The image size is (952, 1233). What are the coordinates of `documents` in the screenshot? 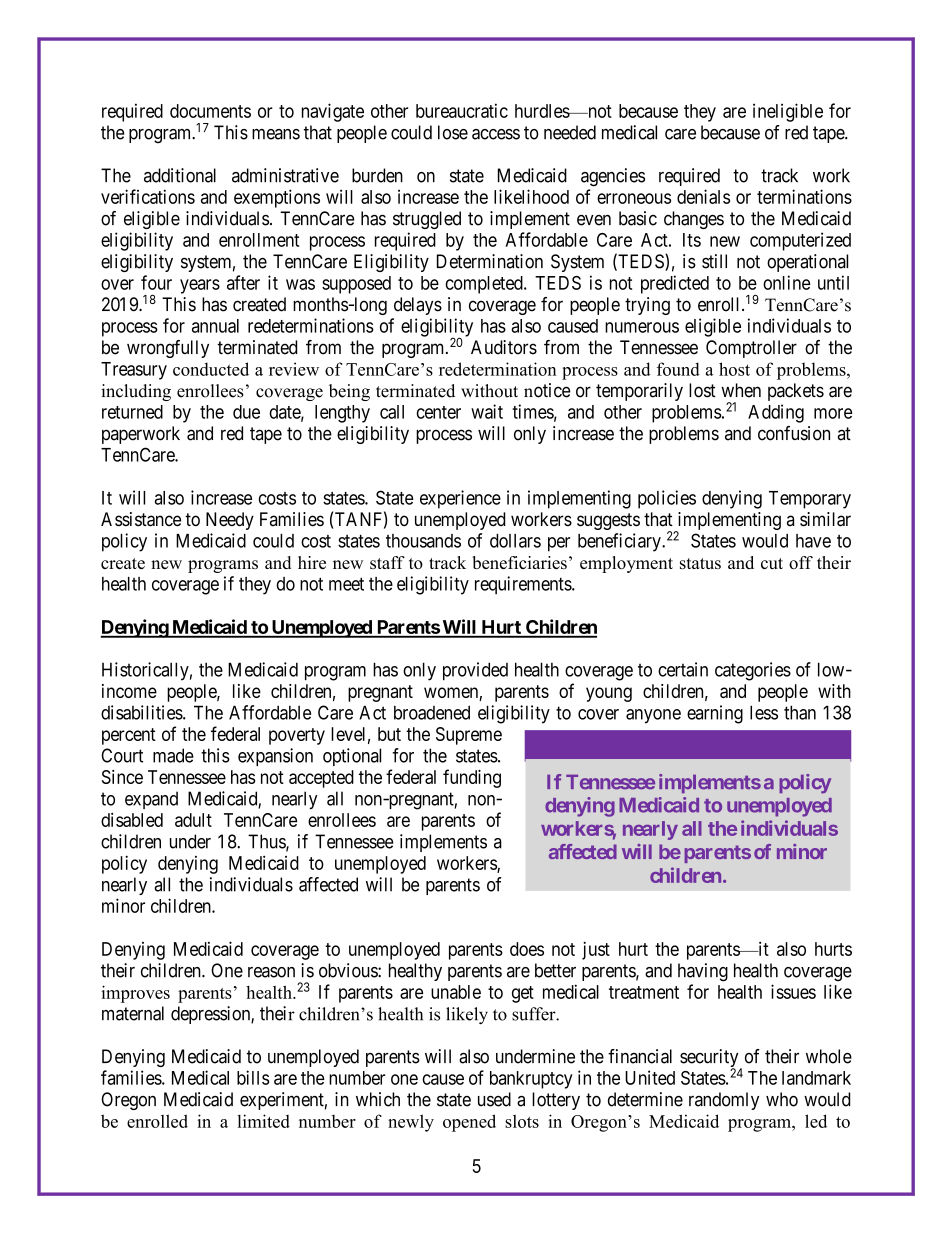 It's located at (210, 111).
